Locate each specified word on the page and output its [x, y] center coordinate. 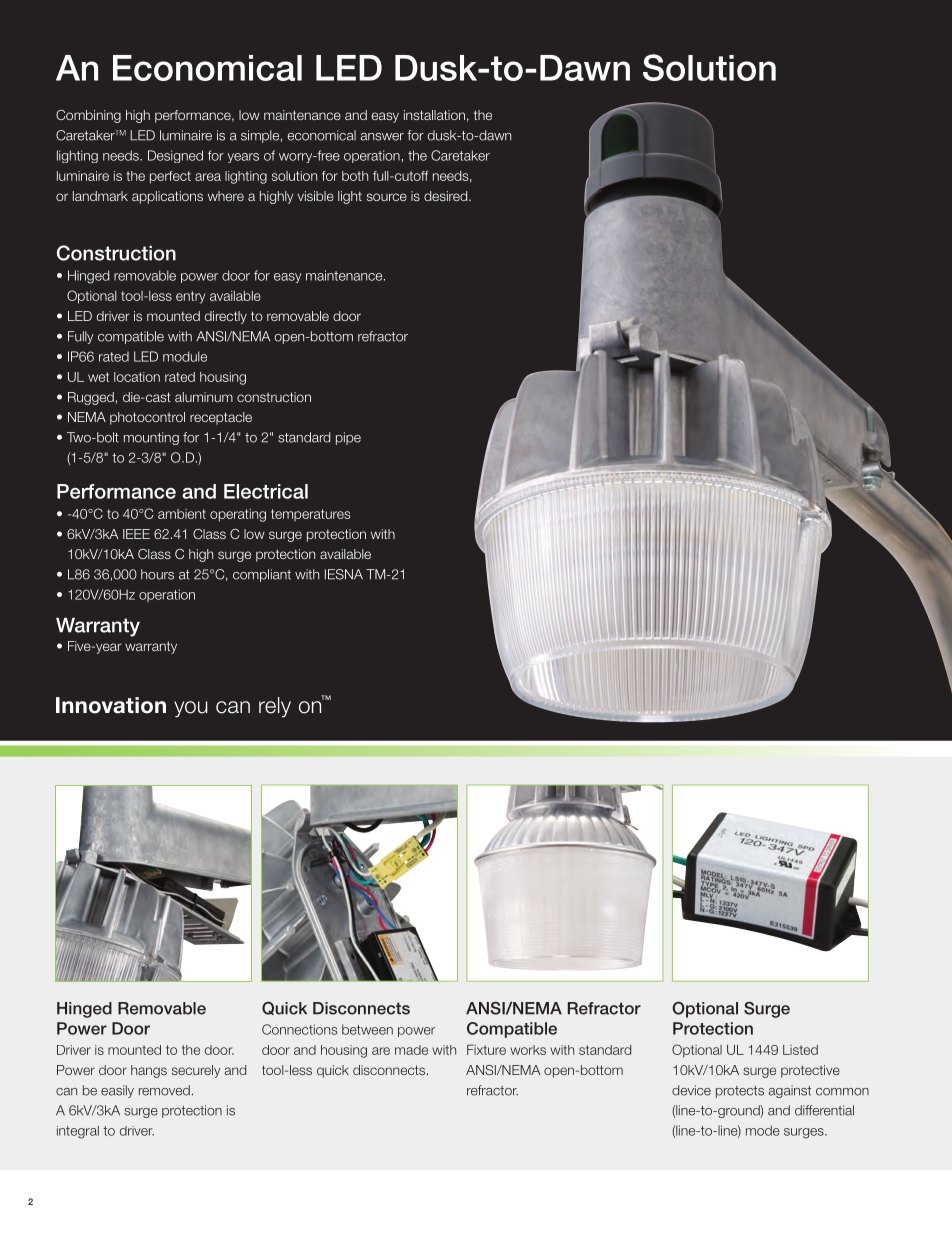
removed [164, 1090]
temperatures [311, 515]
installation [434, 115]
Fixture [486, 1049]
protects [740, 1092]
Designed [175, 156]
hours [157, 574]
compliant [262, 575]
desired [447, 196]
